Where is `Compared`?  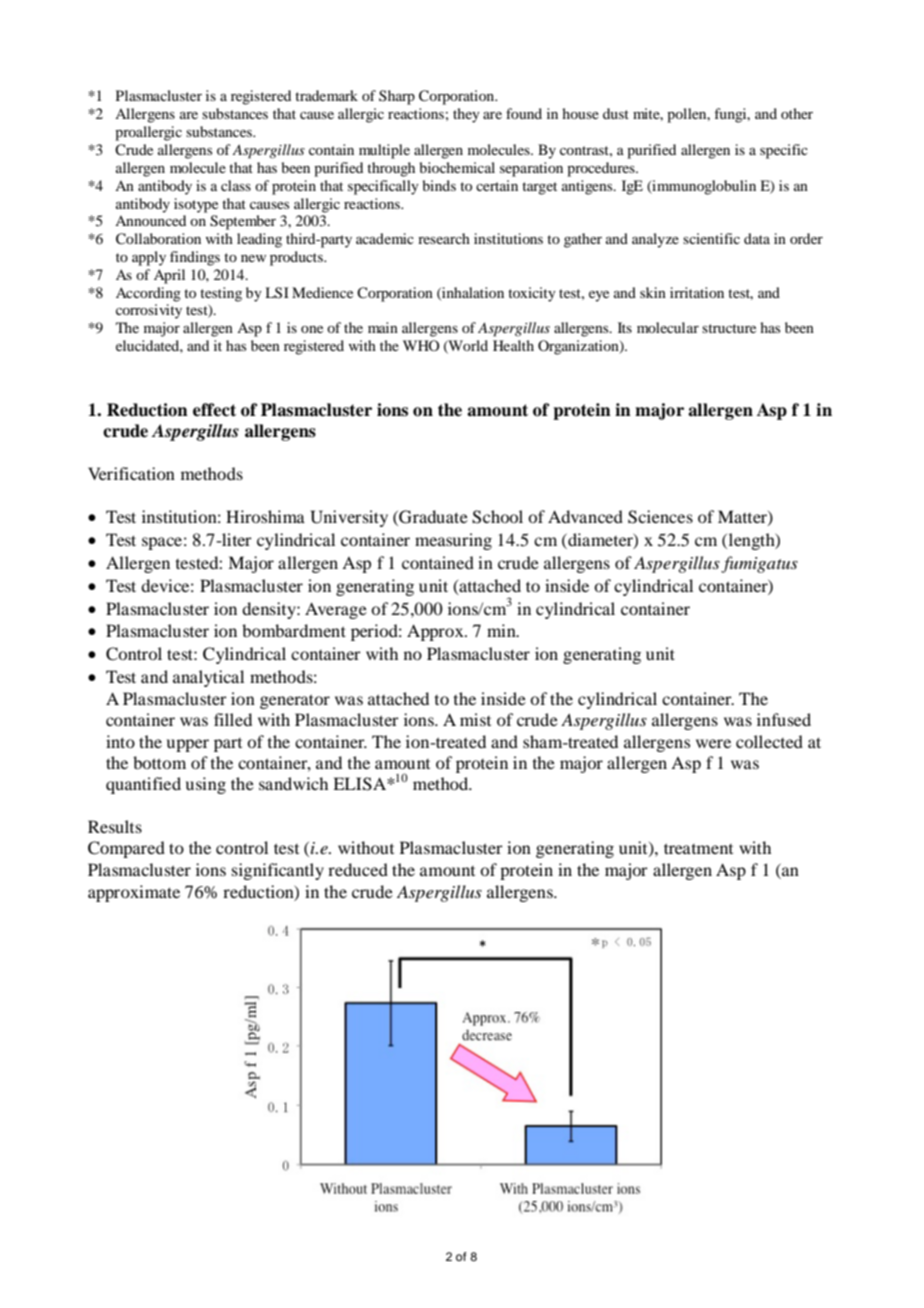 Compared is located at coordinates (126, 849).
